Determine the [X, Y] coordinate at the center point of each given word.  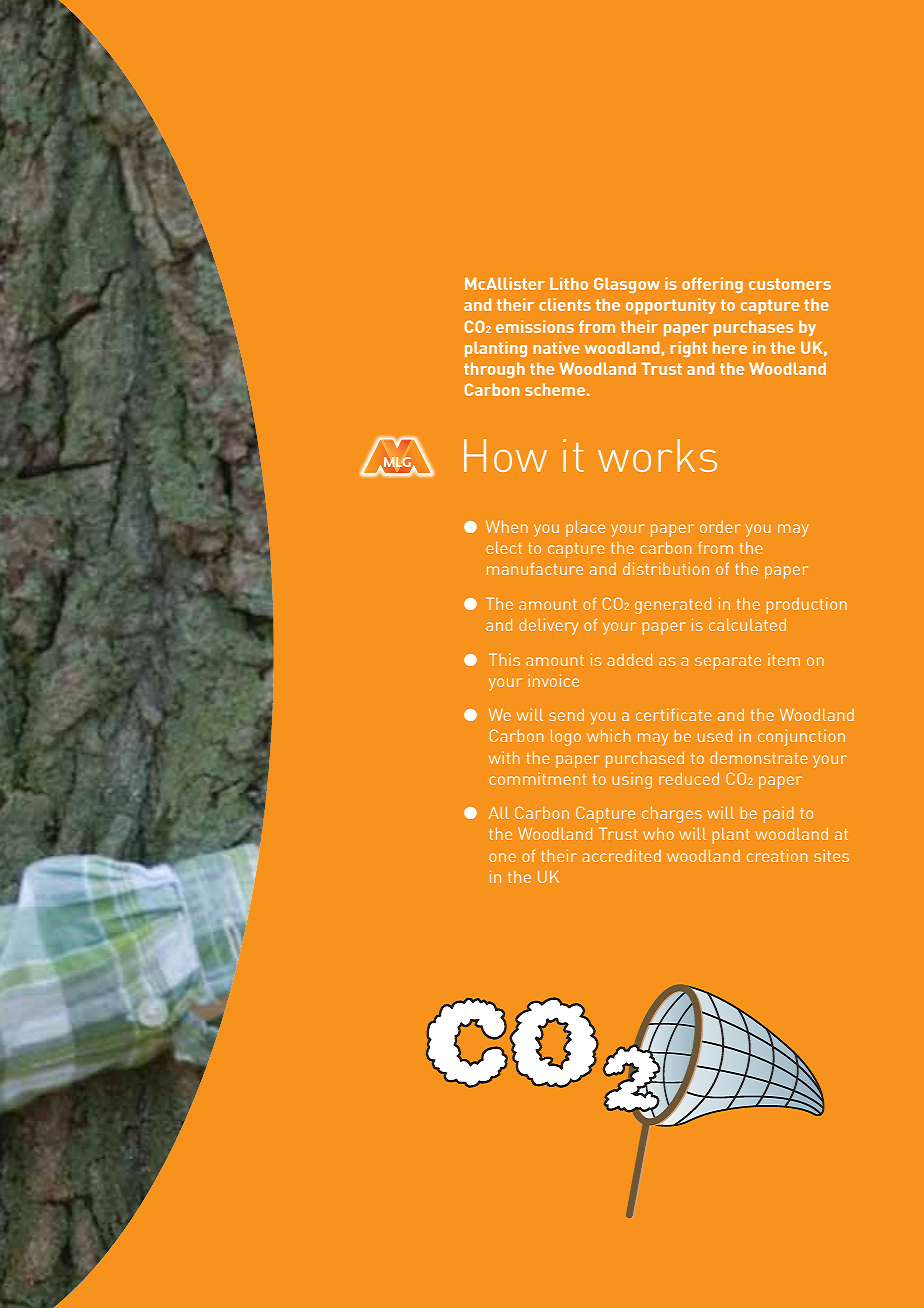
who [658, 833]
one [502, 857]
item [784, 660]
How [505, 455]
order [720, 527]
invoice [554, 680]
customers [790, 284]
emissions [535, 326]
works [657, 455]
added [629, 659]
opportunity [671, 306]
